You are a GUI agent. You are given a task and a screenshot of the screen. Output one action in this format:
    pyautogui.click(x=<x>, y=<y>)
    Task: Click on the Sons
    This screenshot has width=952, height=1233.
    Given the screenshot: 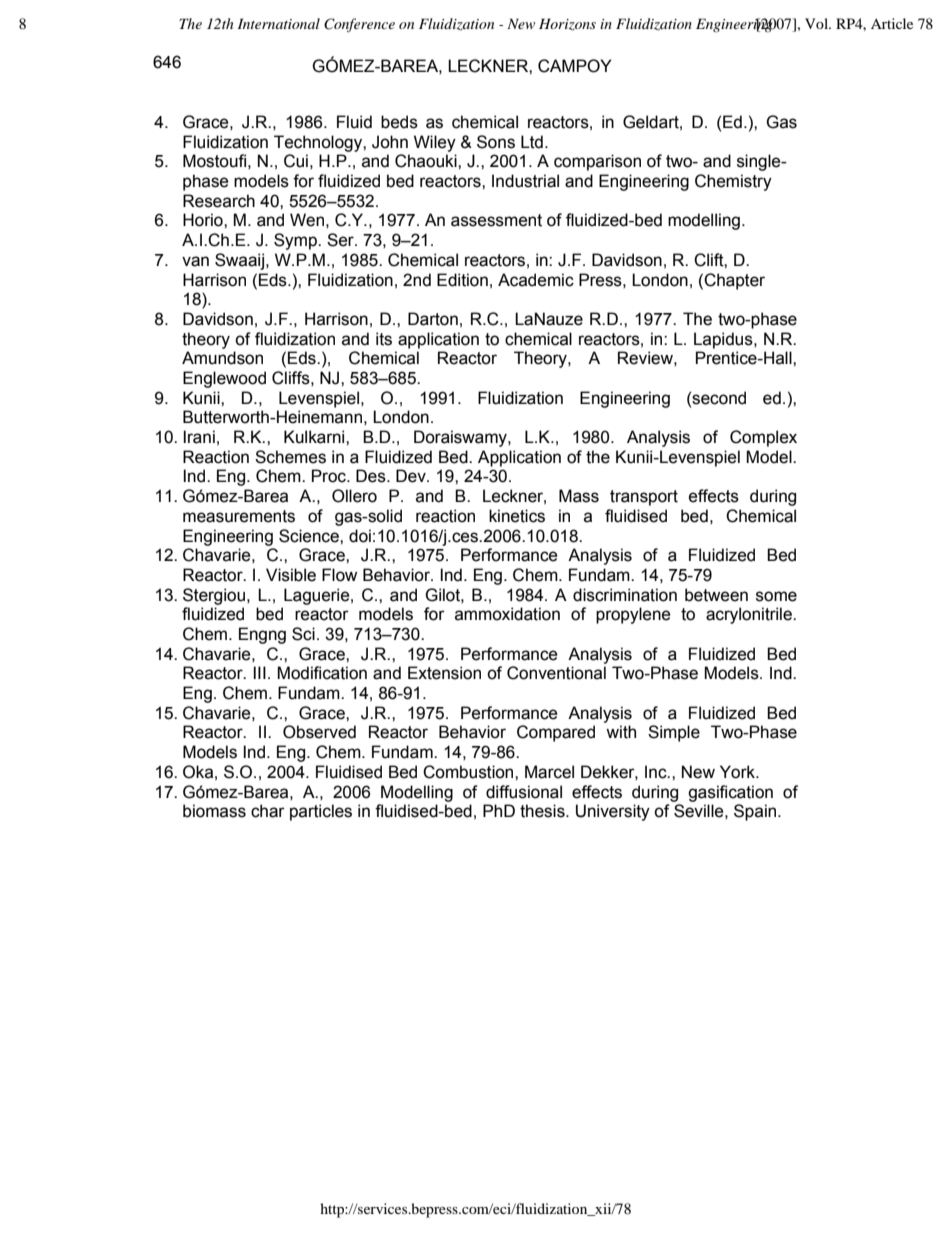 What is the action you would take?
    pyautogui.click(x=496, y=142)
